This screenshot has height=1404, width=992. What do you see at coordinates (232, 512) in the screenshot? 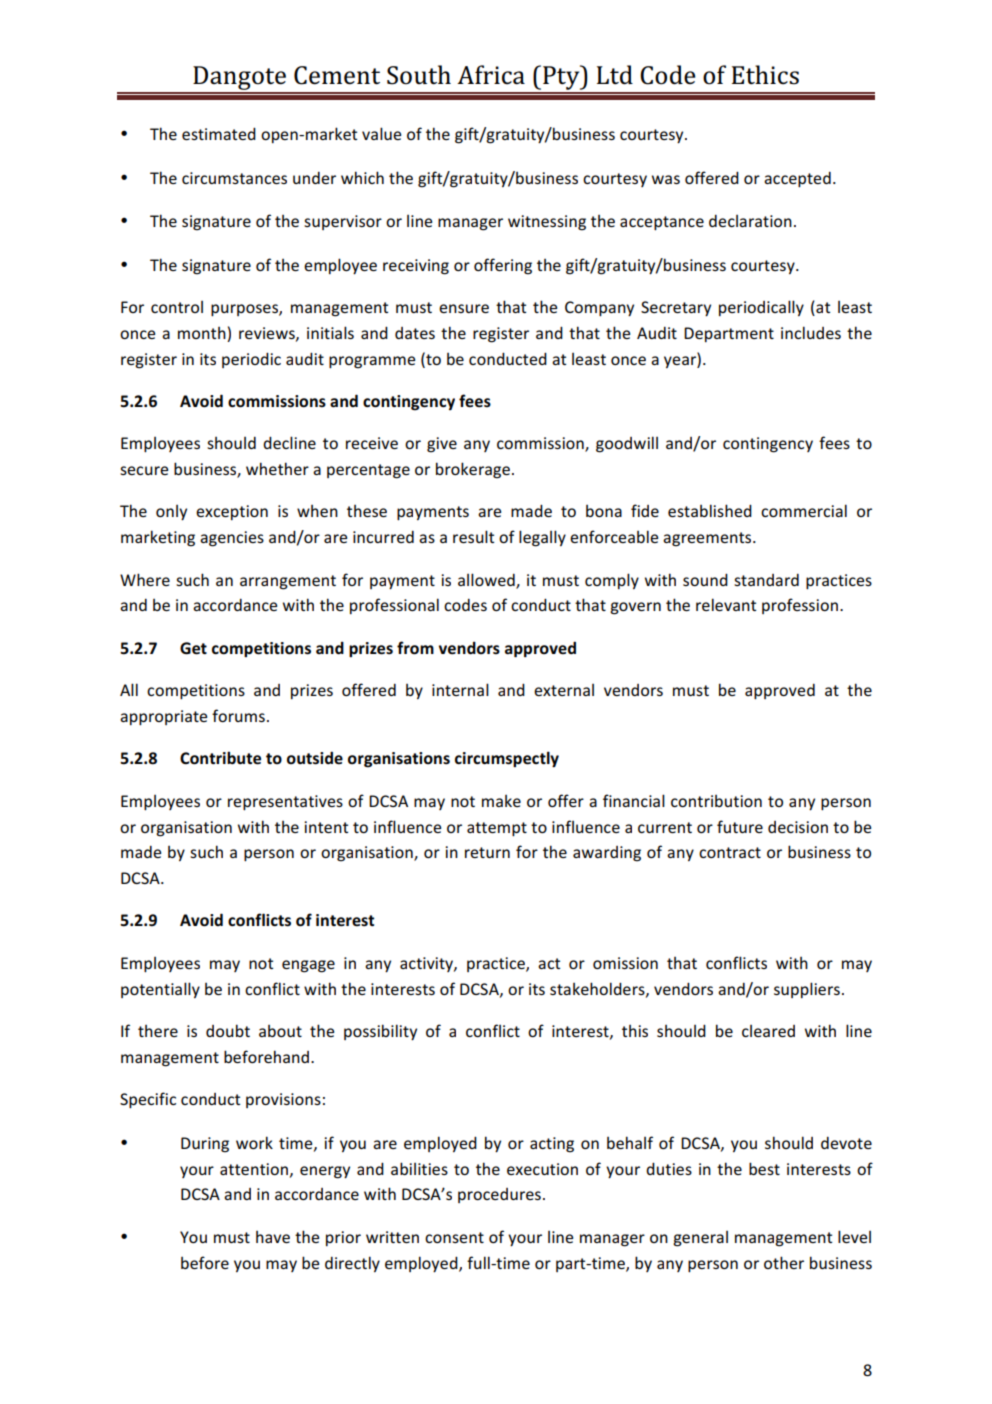
I see `exception` at bounding box center [232, 512].
